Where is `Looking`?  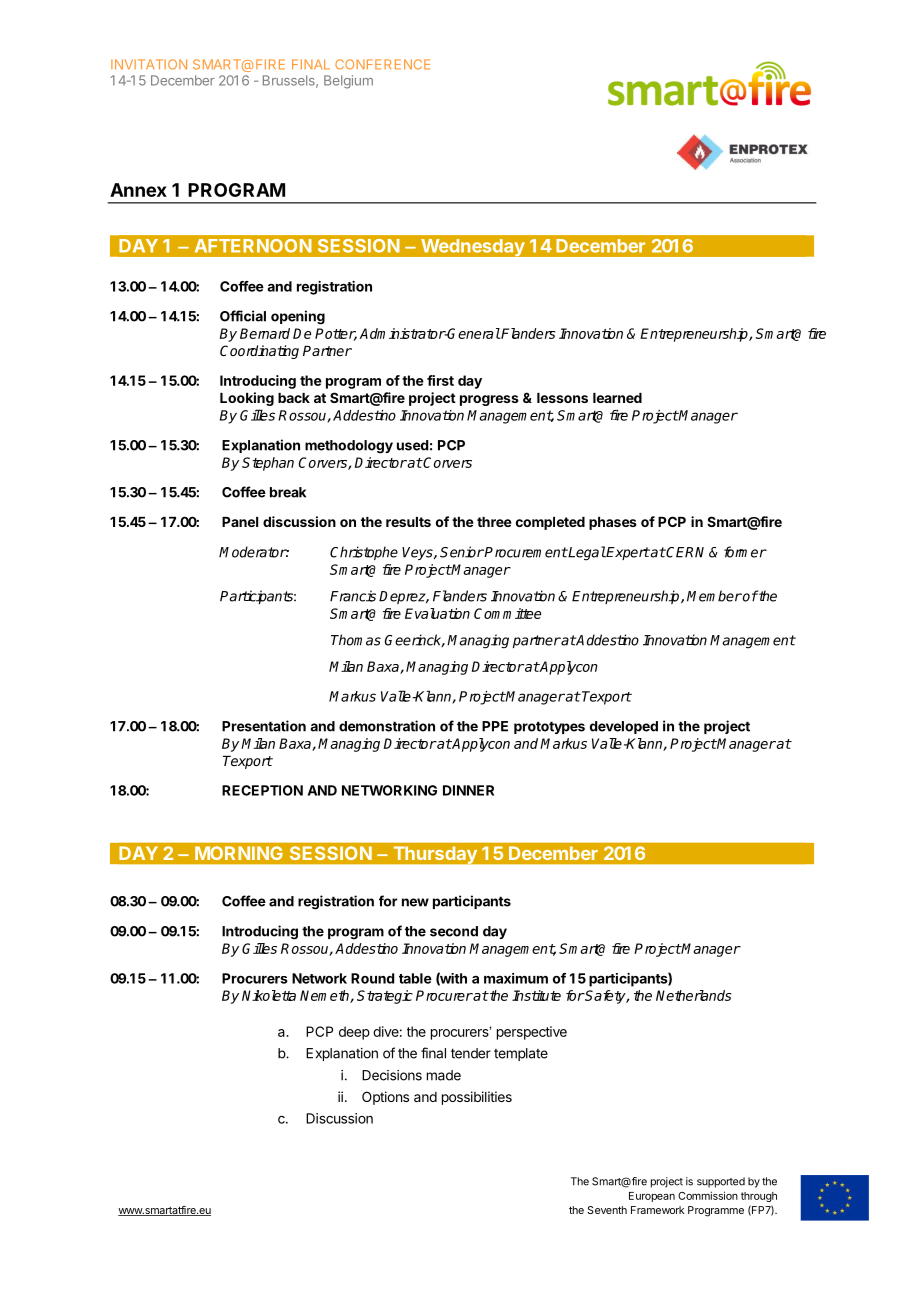 Looking is located at coordinates (247, 399).
